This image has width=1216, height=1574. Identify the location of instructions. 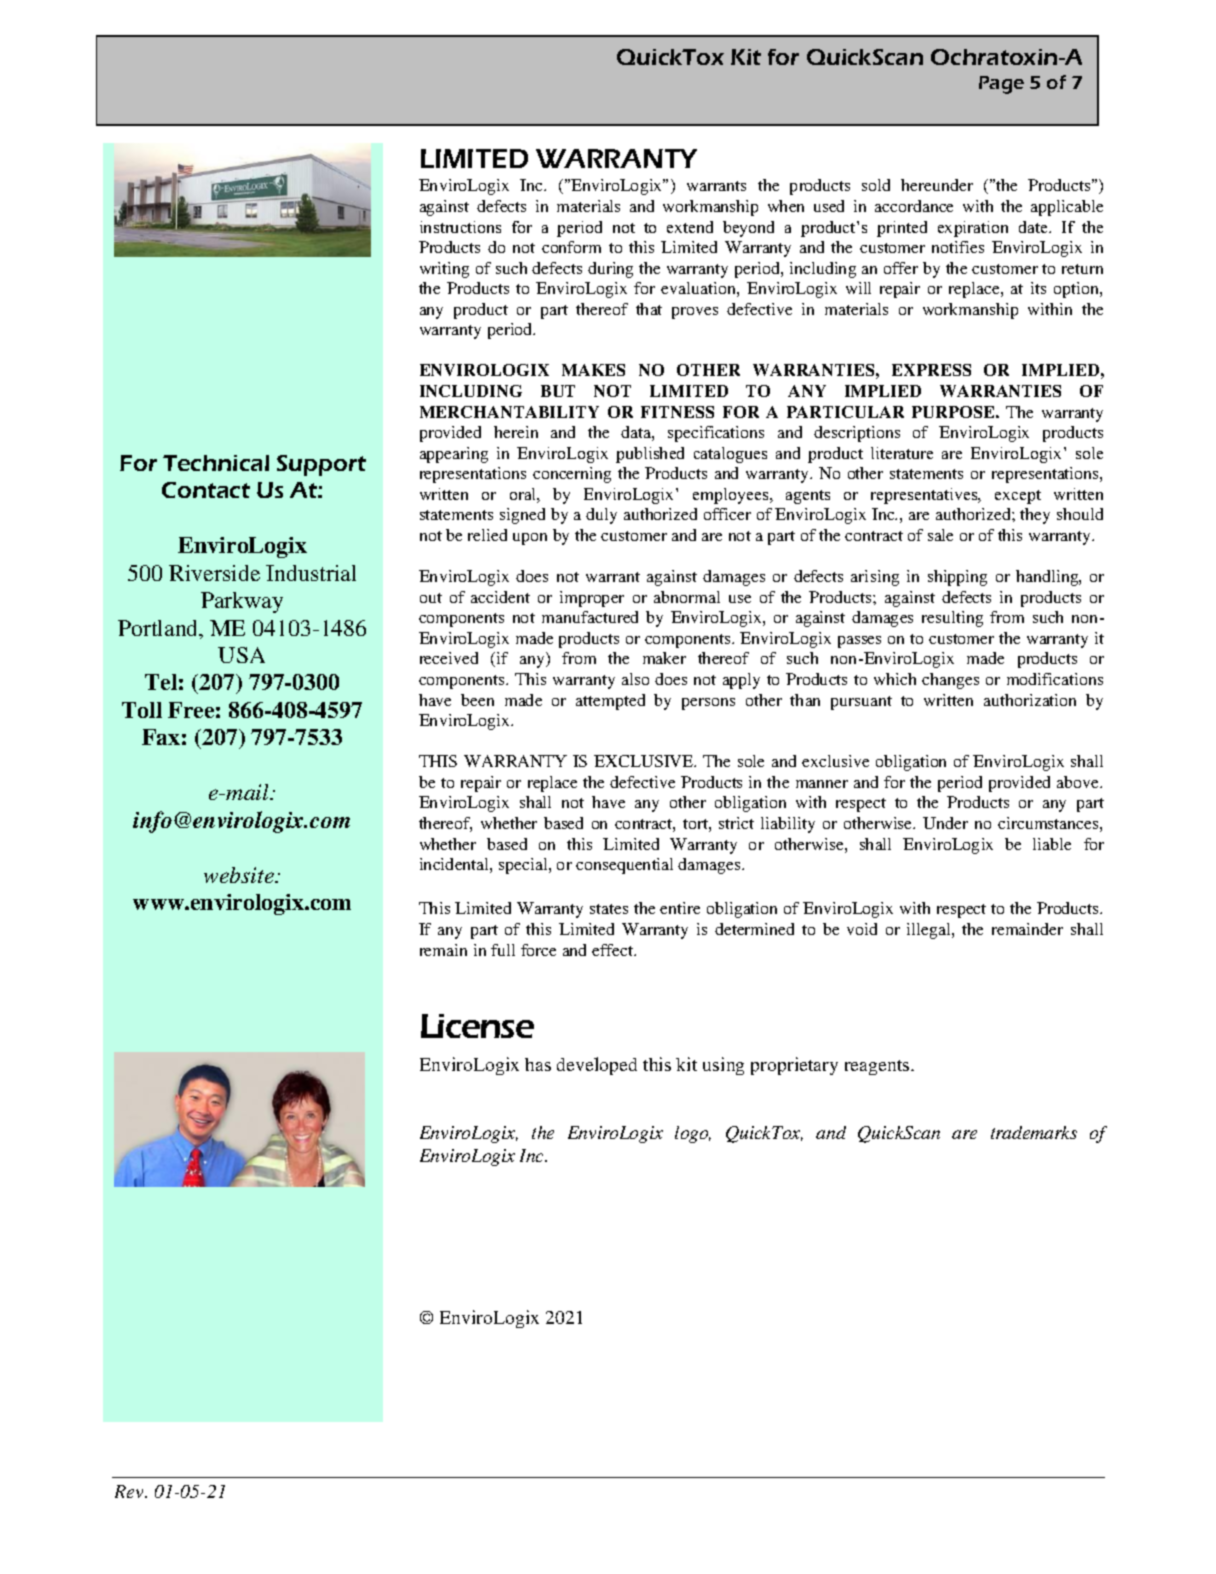
(460, 227).
